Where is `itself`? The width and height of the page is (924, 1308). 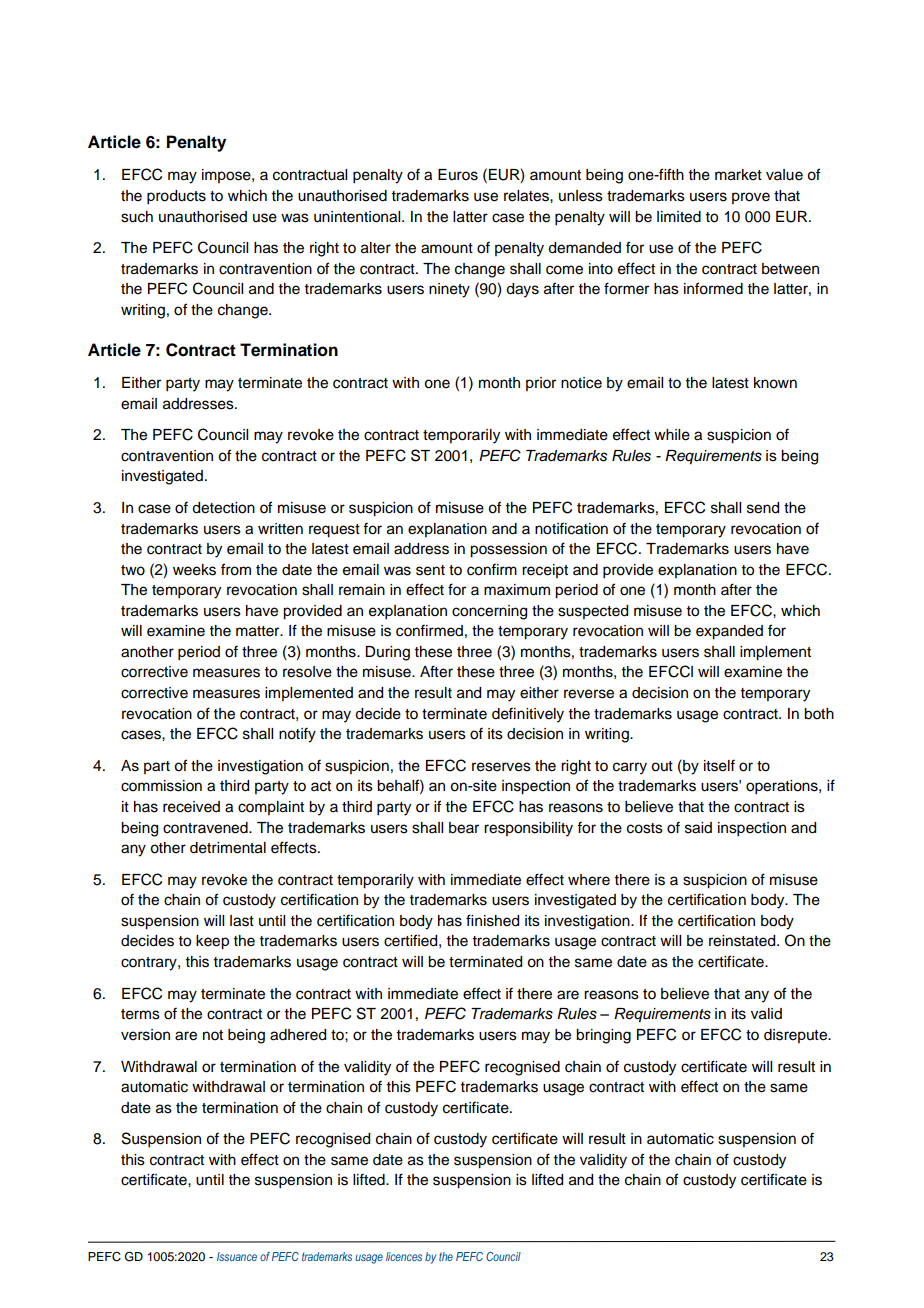
itself is located at coordinates (719, 765).
